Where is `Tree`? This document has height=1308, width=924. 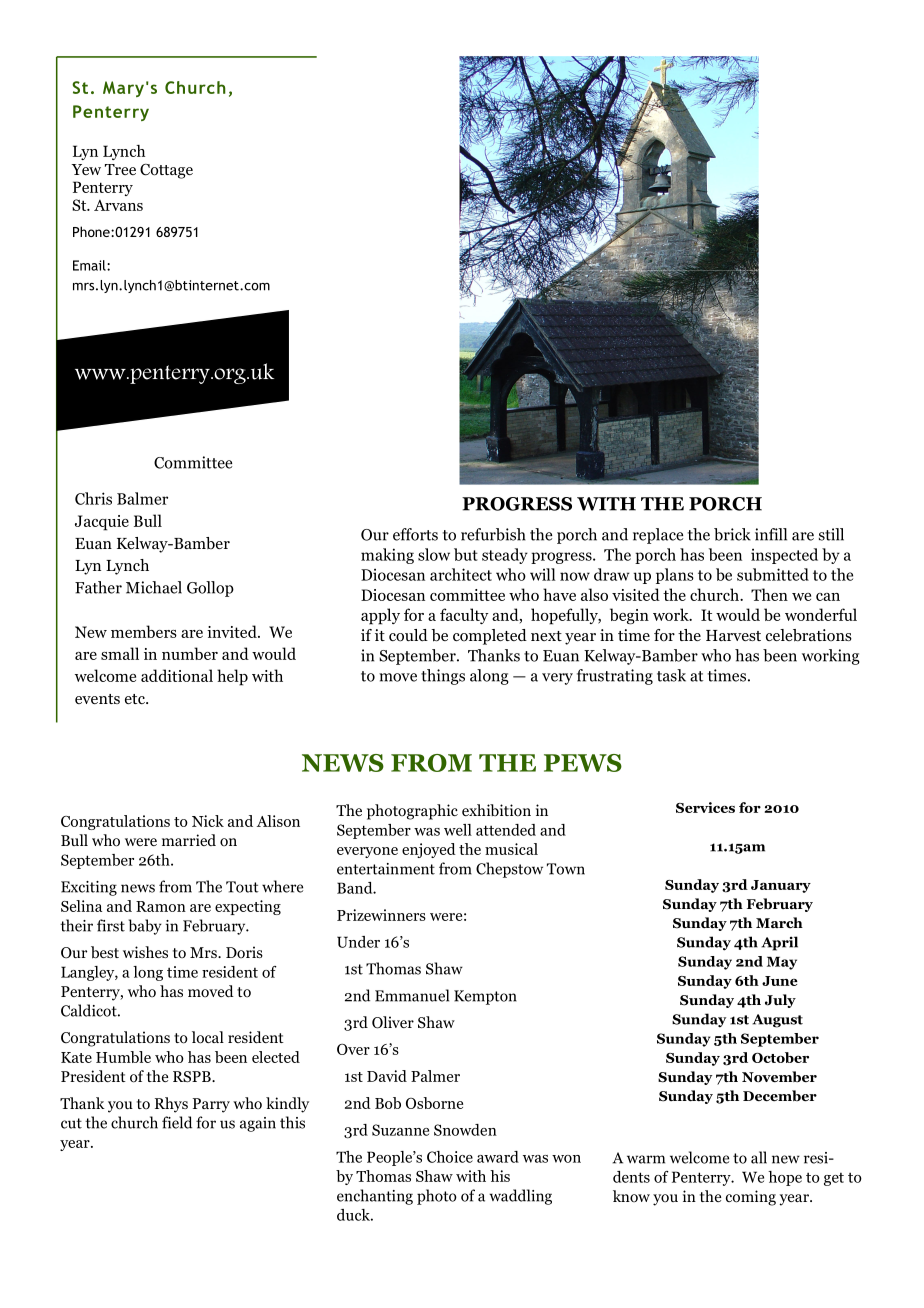
Tree is located at coordinates (120, 169).
